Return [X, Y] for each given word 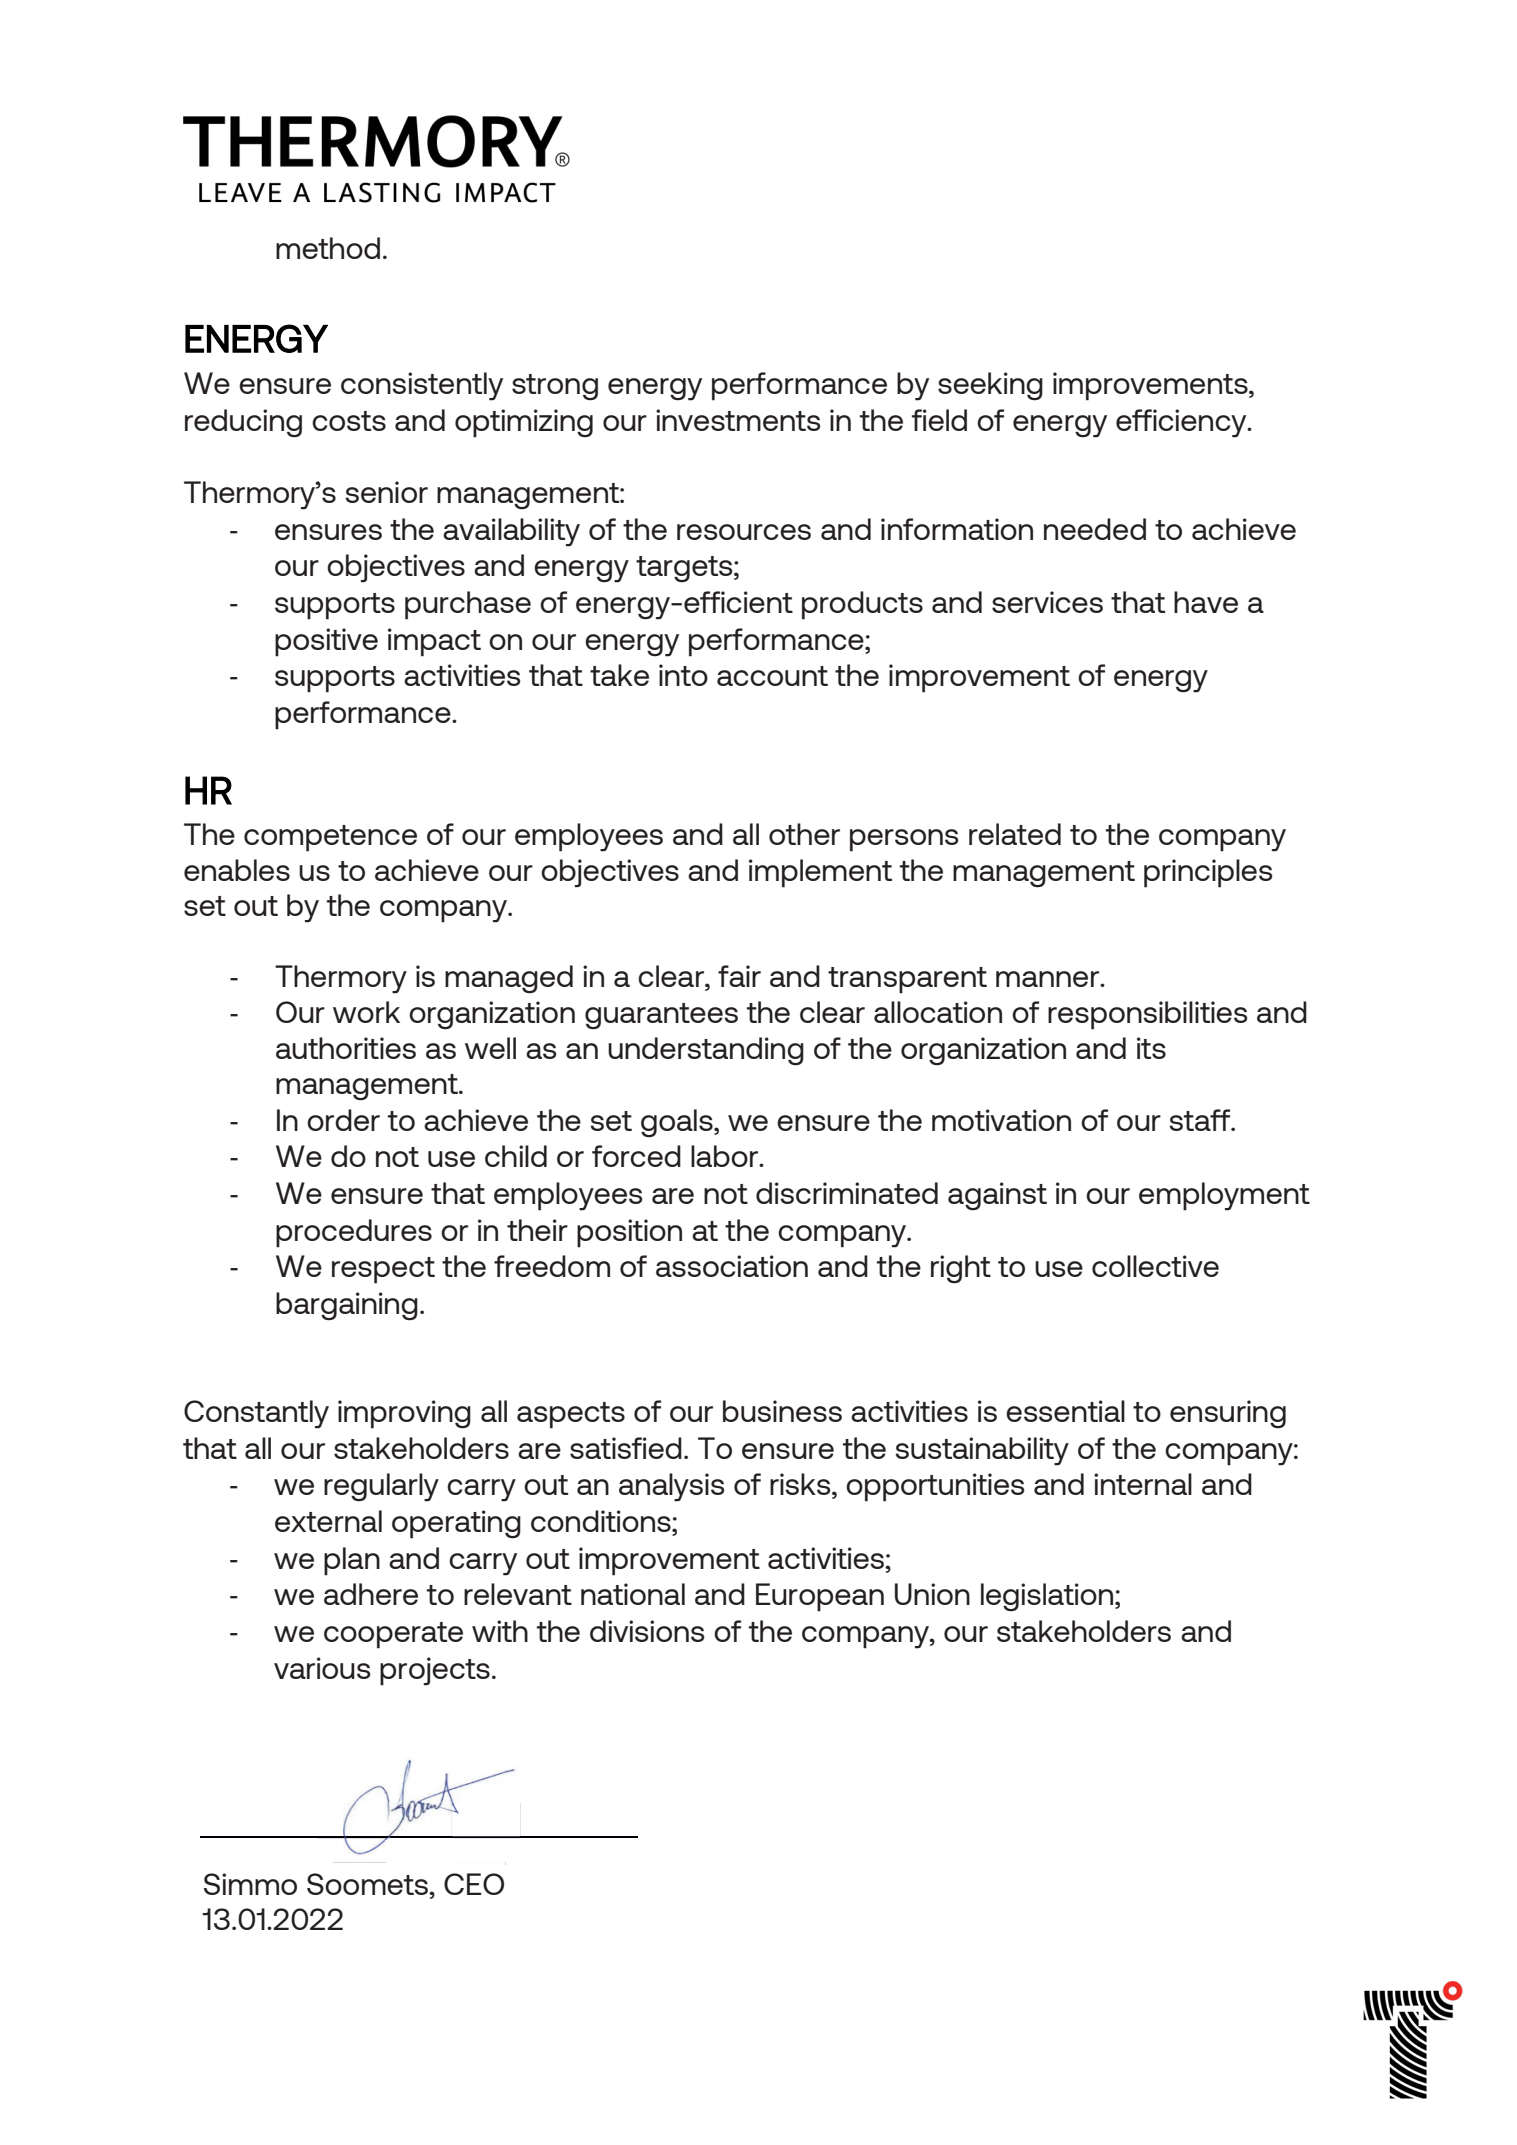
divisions [647, 1631]
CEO [474, 1884]
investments [738, 420]
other [804, 834]
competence [330, 838]
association [732, 1266]
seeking [990, 386]
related [1015, 834]
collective [1155, 1266]
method [328, 248]
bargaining [347, 1306]
